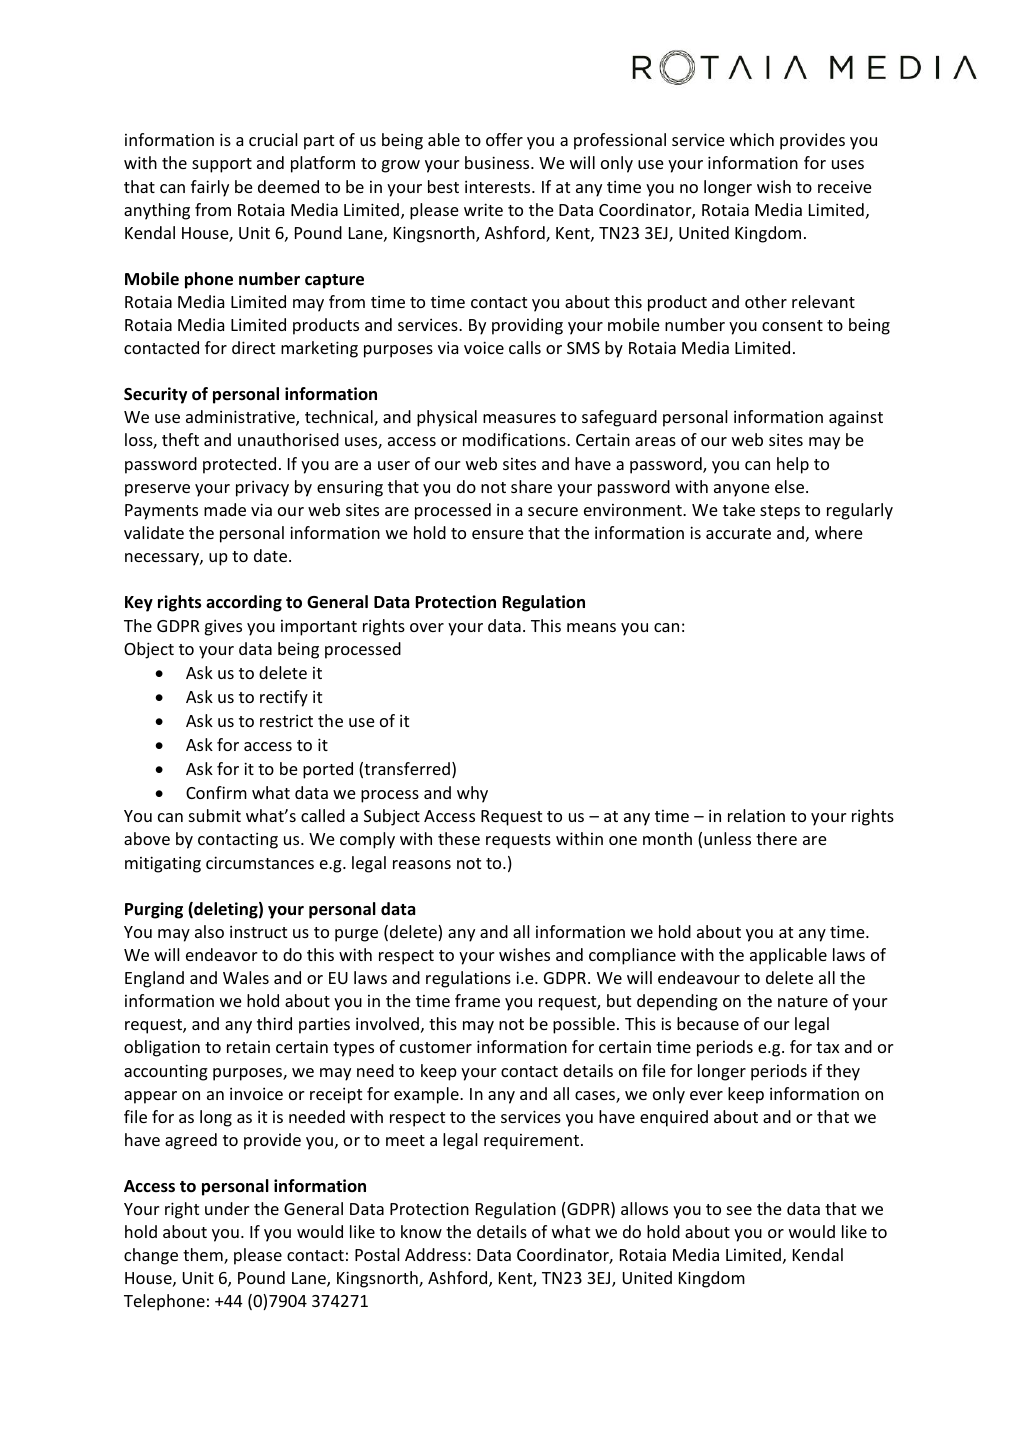 Image resolution: width=1024 pixels, height=1448 pixels. I want to click on Address, so click(435, 1254).
